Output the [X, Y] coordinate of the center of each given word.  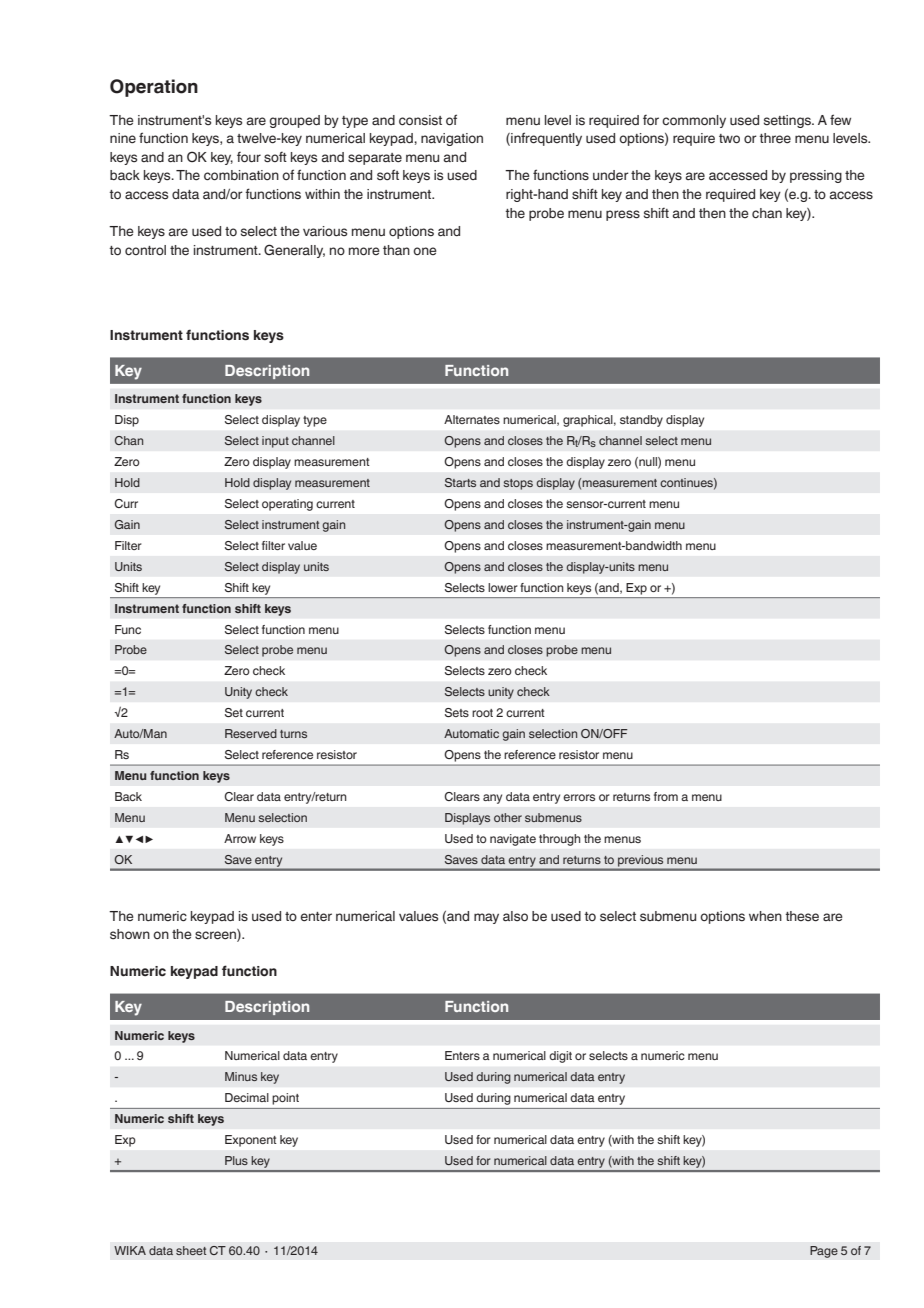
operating [287, 505]
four [249, 157]
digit [560, 1057]
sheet [191, 1250]
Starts [460, 482]
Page [824, 1252]
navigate [513, 840]
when [765, 916]
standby [641, 421]
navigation [452, 139]
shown [130, 934]
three [775, 138]
